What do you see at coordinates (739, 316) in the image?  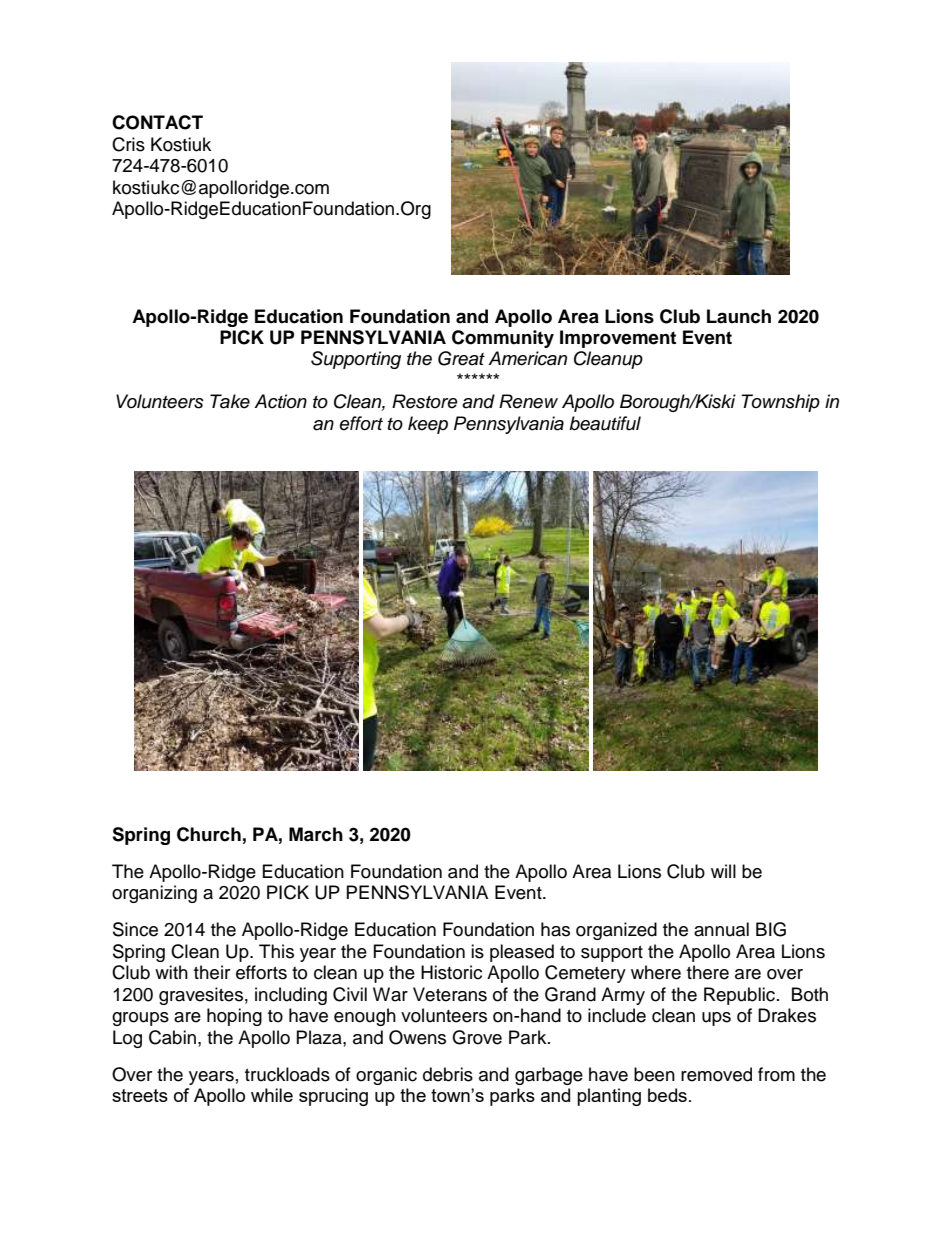 I see `Launch` at bounding box center [739, 316].
